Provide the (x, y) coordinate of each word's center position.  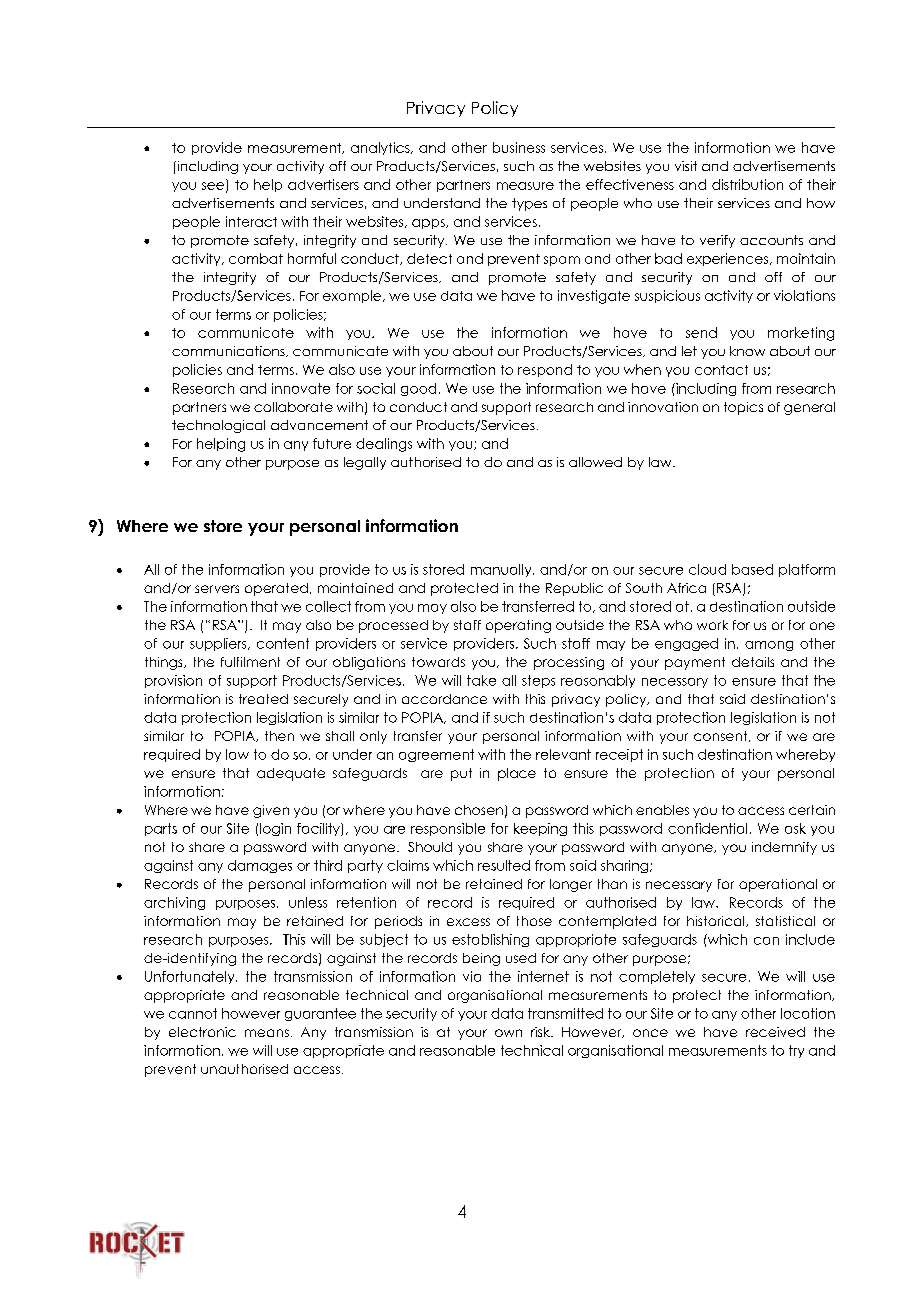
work (712, 625)
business (519, 147)
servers (217, 589)
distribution (747, 184)
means (267, 1033)
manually (502, 570)
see (214, 187)
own (508, 1033)
